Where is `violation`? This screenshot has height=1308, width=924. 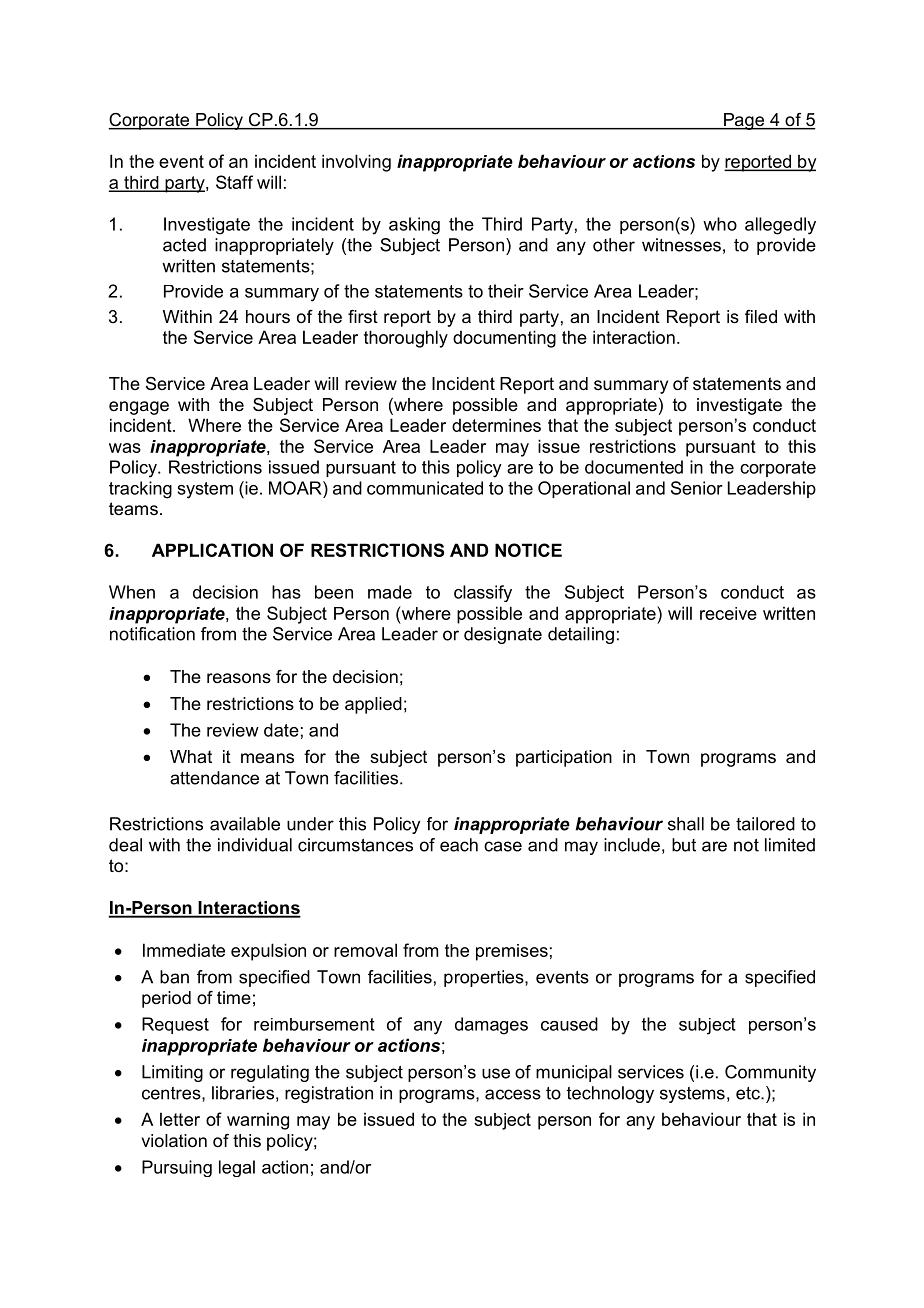 violation is located at coordinates (174, 1141).
